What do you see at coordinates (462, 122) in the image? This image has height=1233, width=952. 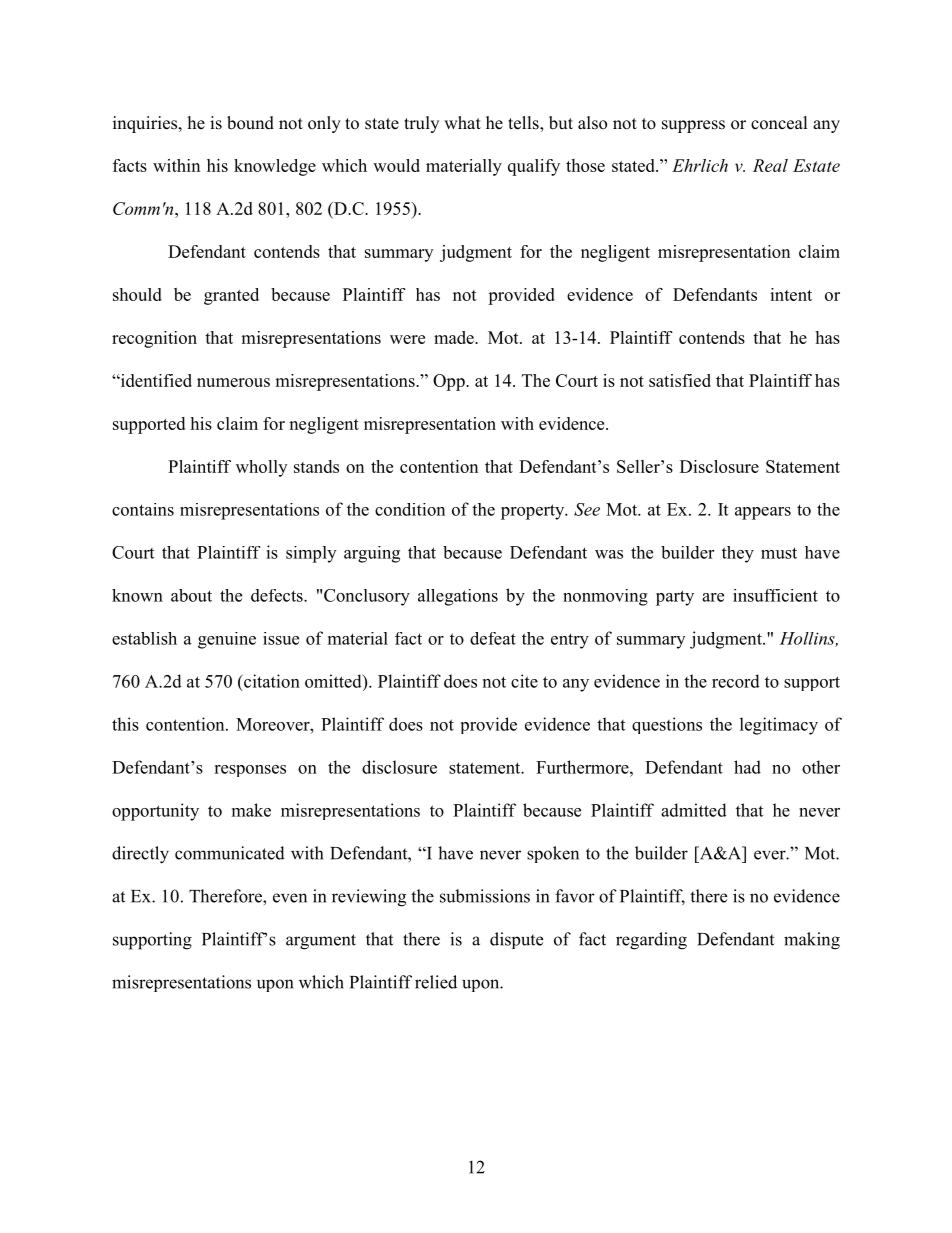 I see `what` at bounding box center [462, 122].
